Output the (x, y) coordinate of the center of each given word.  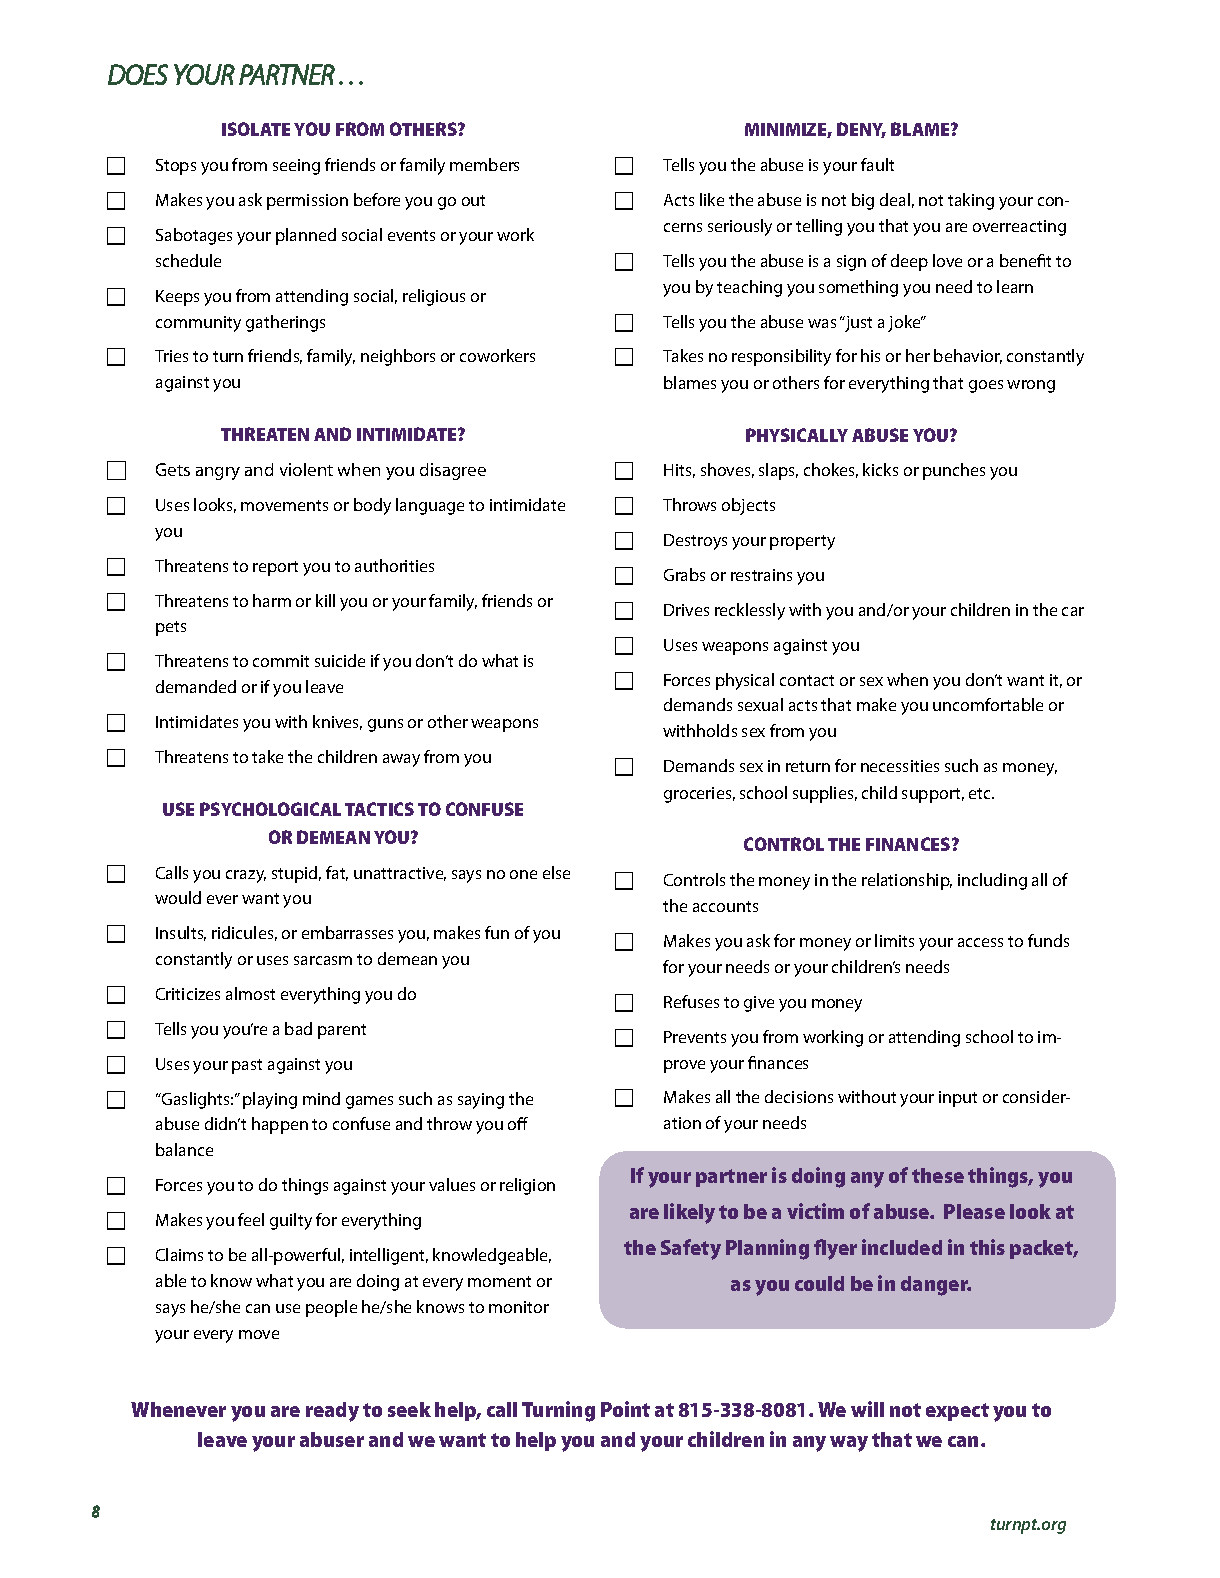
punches (954, 471)
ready (332, 1412)
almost (250, 993)
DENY (861, 130)
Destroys (695, 542)
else (556, 872)
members (484, 164)
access (980, 942)
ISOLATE (256, 129)
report (275, 568)
